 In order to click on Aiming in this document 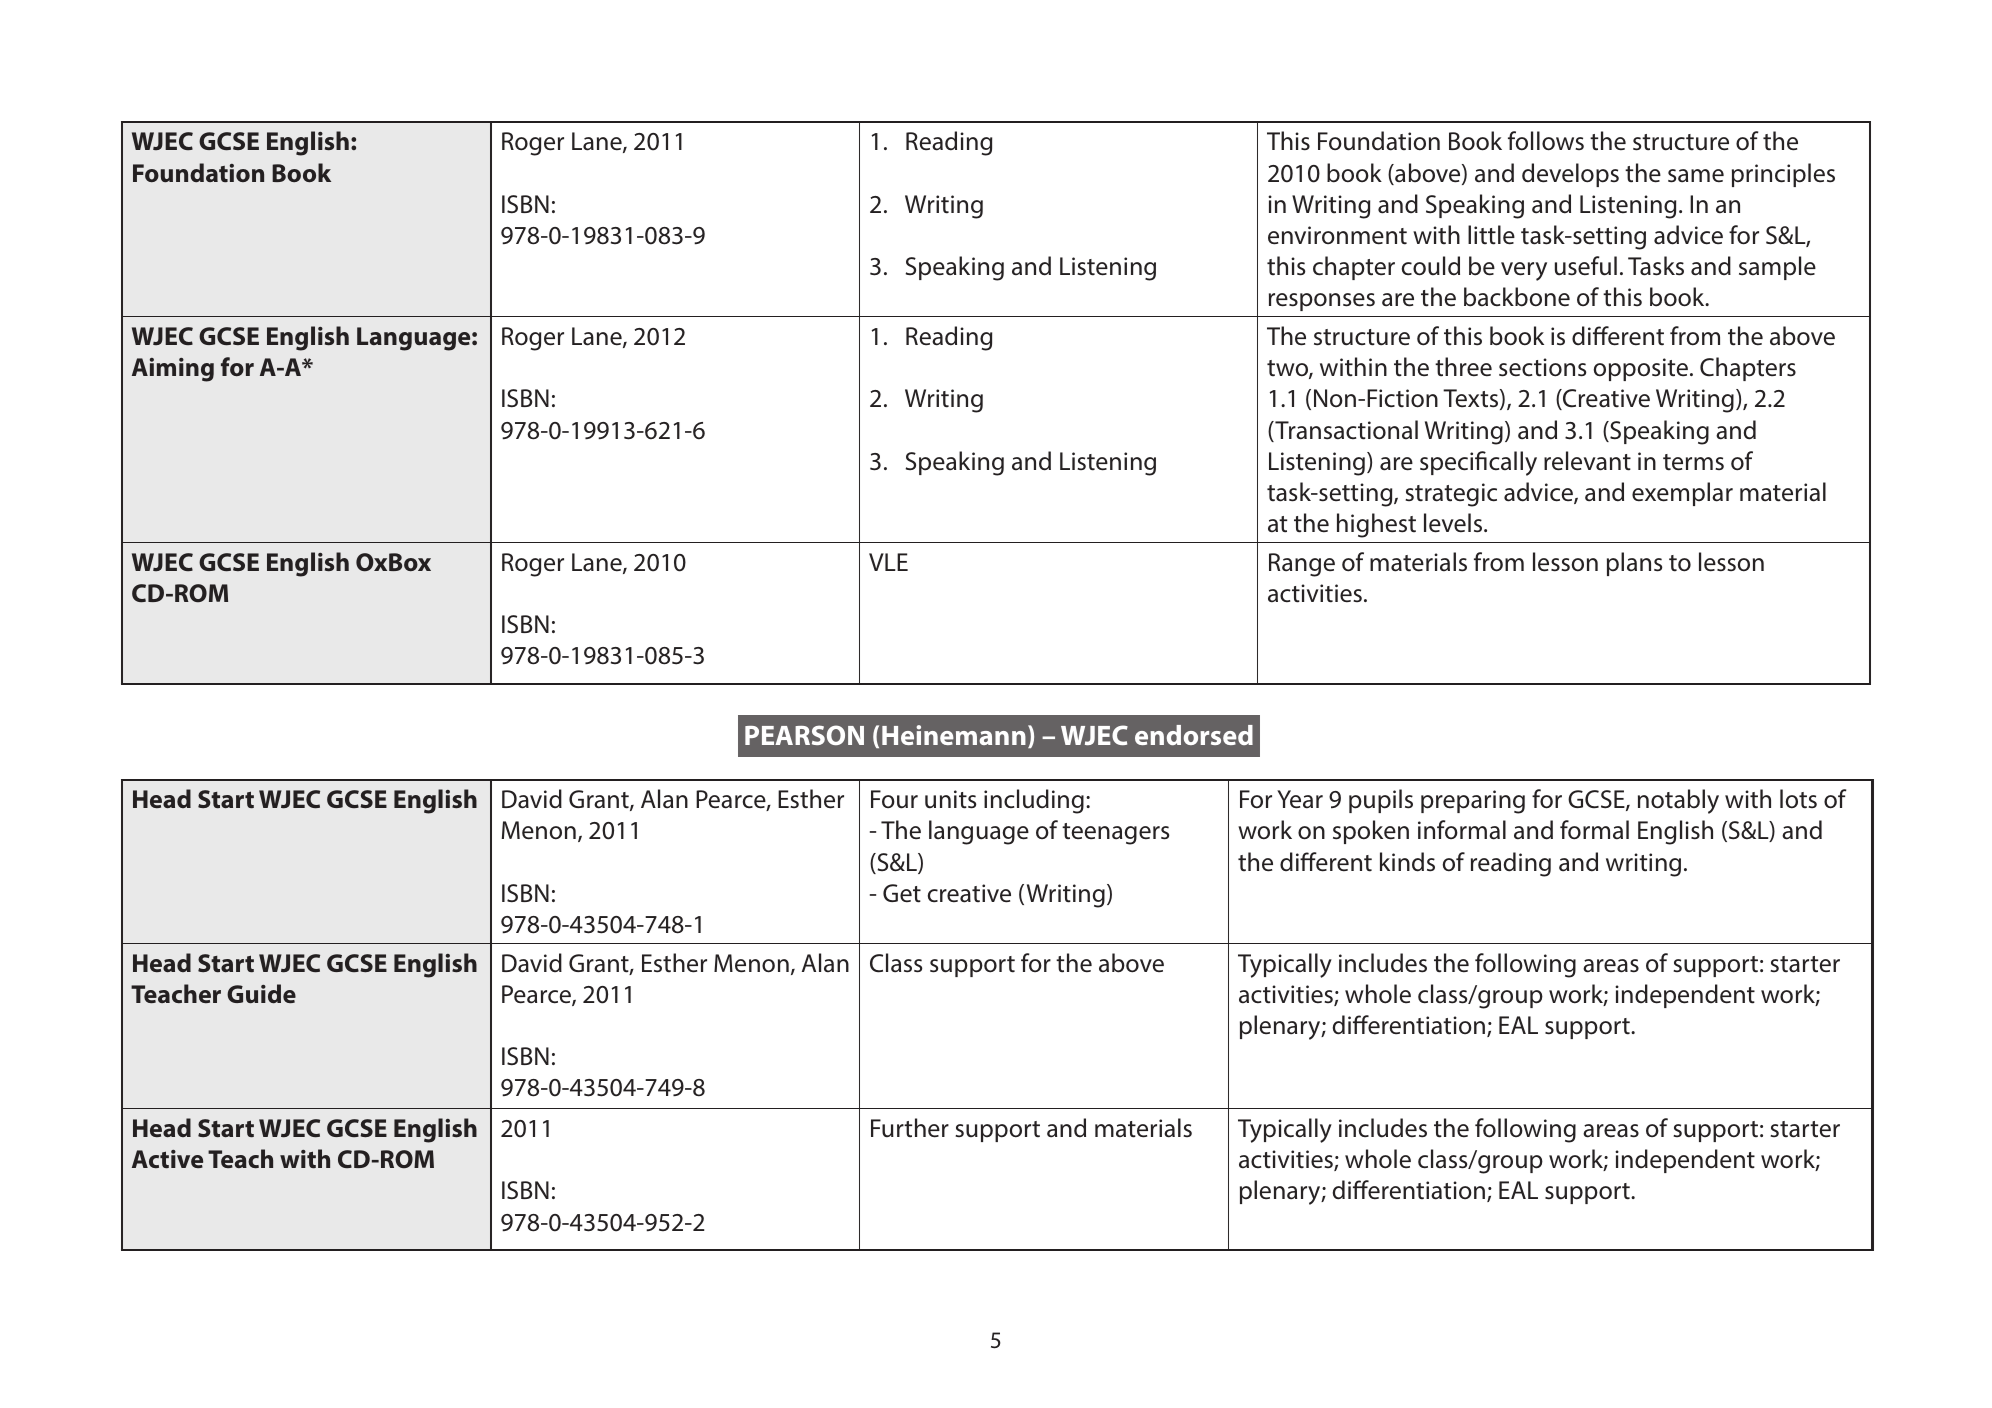, I will do `click(173, 370)`.
